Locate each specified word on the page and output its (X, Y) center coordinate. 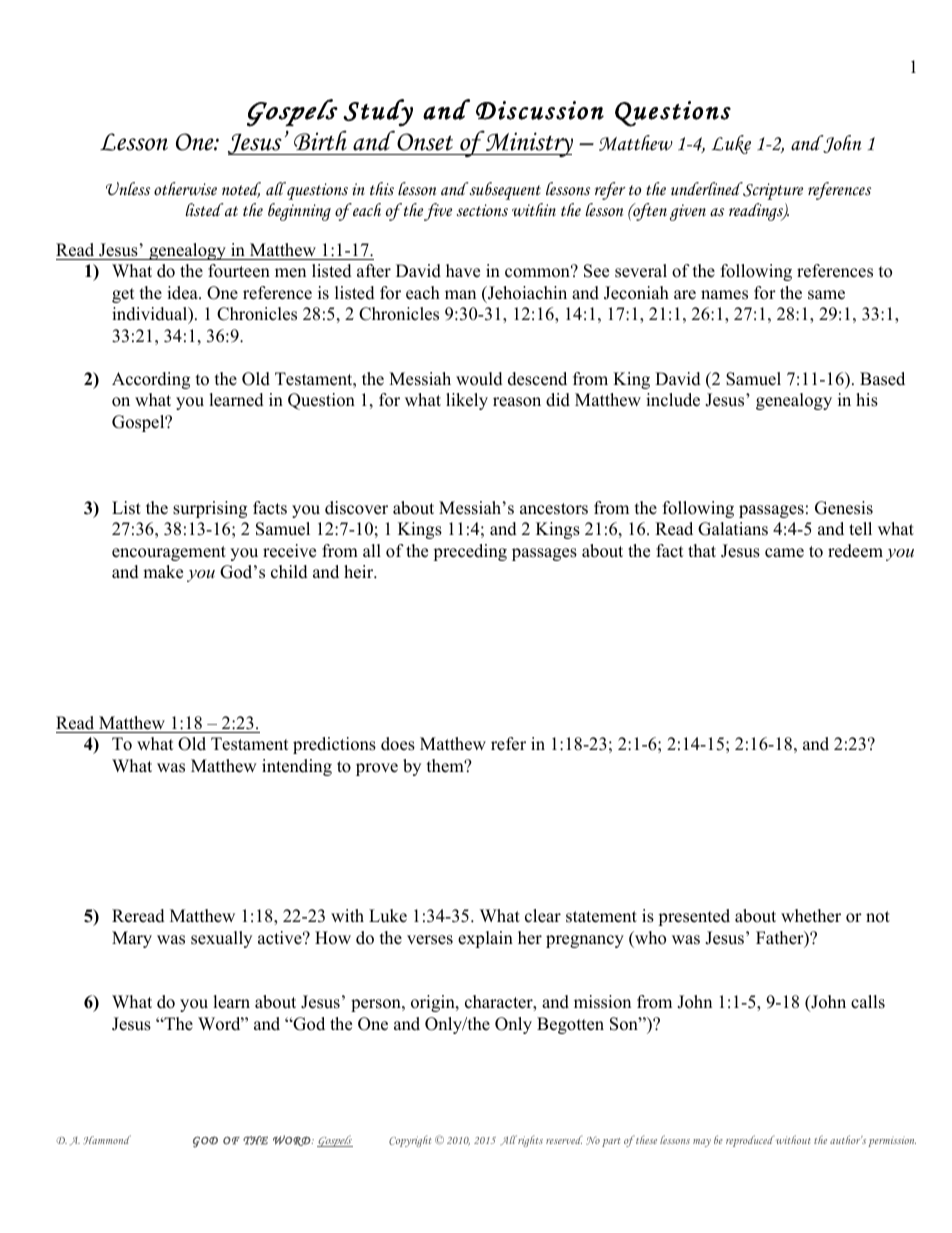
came (784, 553)
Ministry (528, 144)
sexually (221, 939)
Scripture (772, 191)
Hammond (107, 1140)
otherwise (185, 189)
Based (882, 379)
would (479, 379)
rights (530, 1141)
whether (811, 916)
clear (543, 916)
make (163, 572)
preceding (470, 552)
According (151, 380)
